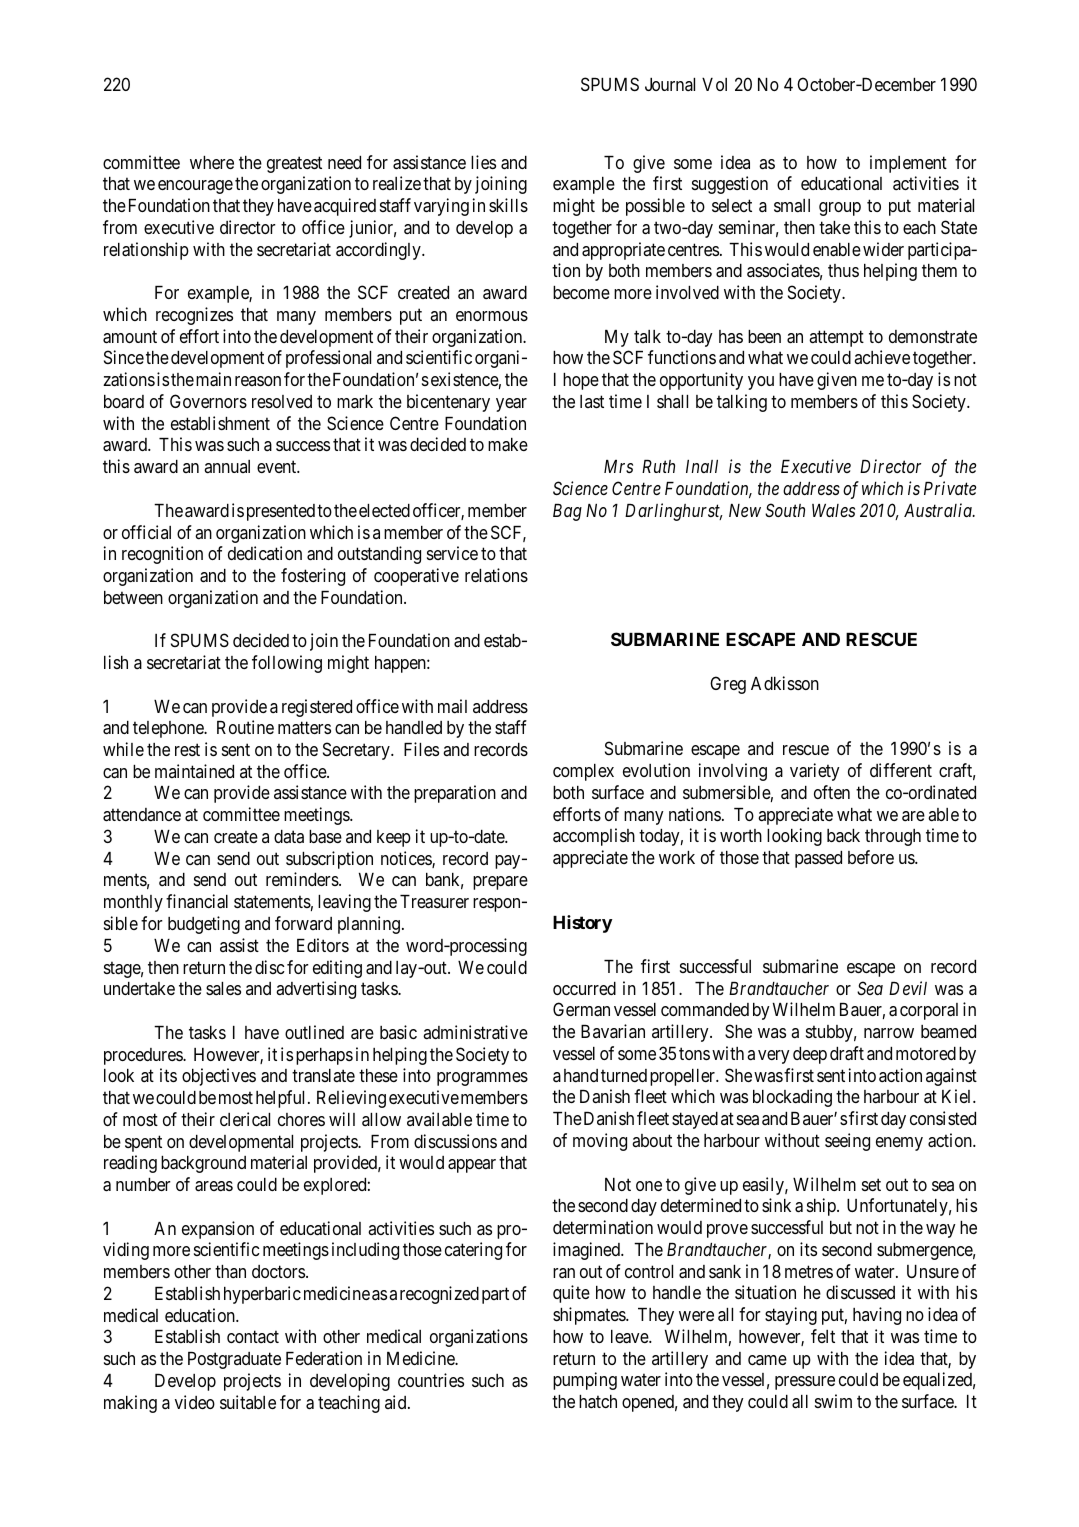 The height and width of the document is (1527, 1079). What do you see at coordinates (583, 772) in the document?
I see `complex` at bounding box center [583, 772].
